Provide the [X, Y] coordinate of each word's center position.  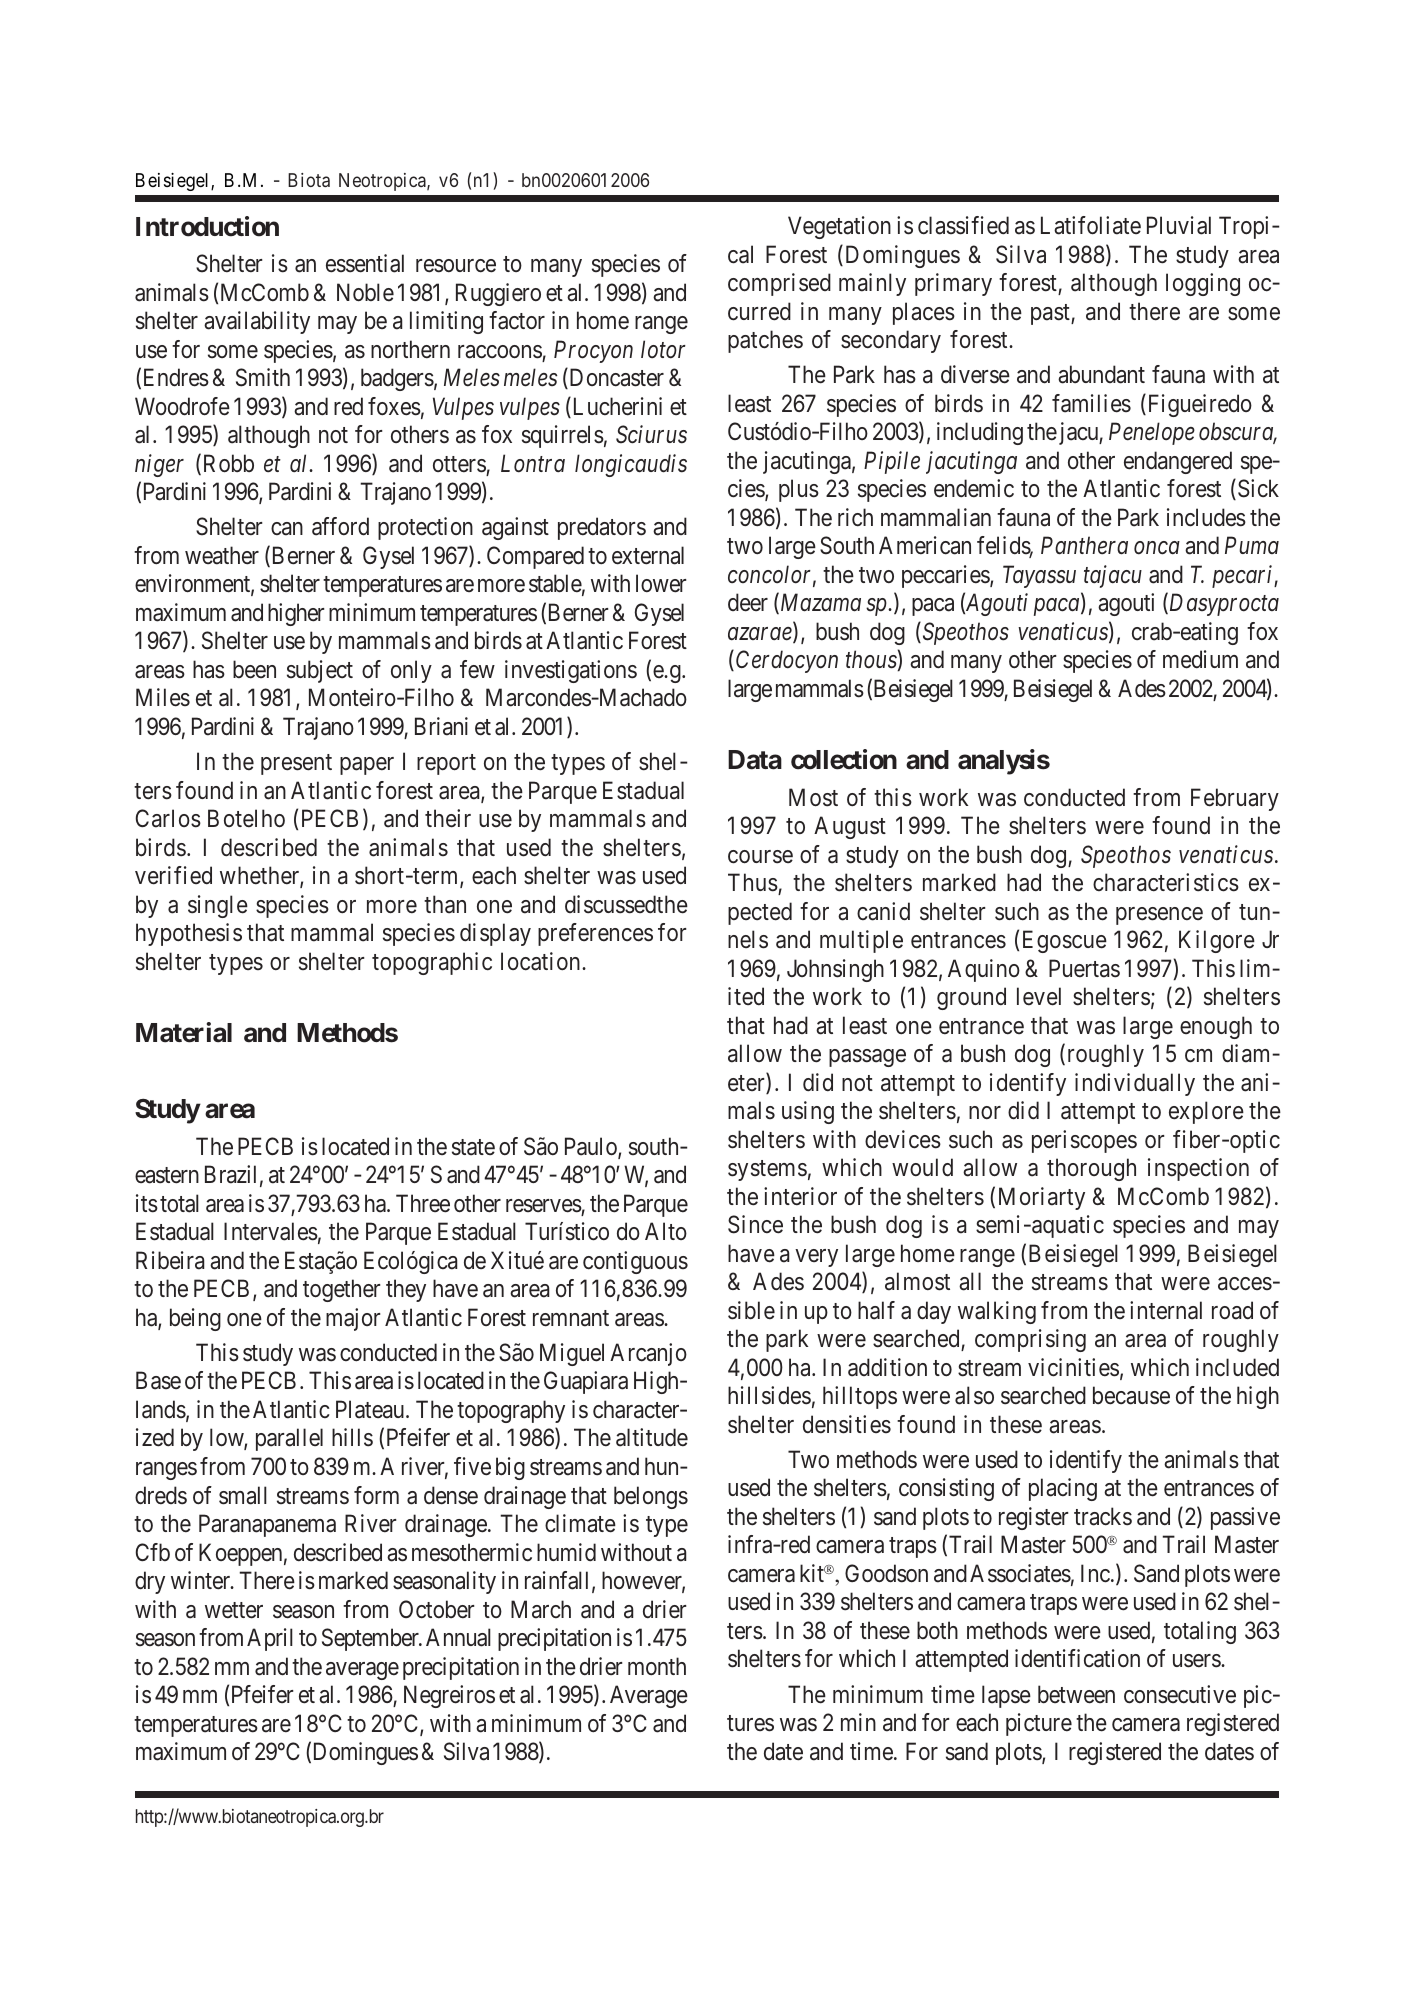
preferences [595, 934]
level [1039, 996]
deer [748, 602]
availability [257, 322]
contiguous [635, 1262]
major [353, 1319]
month [657, 1666]
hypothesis [189, 934]
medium [1200, 659]
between [1076, 1694]
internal [1166, 1310]
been [254, 669]
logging [1203, 284]
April [270, 1639]
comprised [779, 284]
